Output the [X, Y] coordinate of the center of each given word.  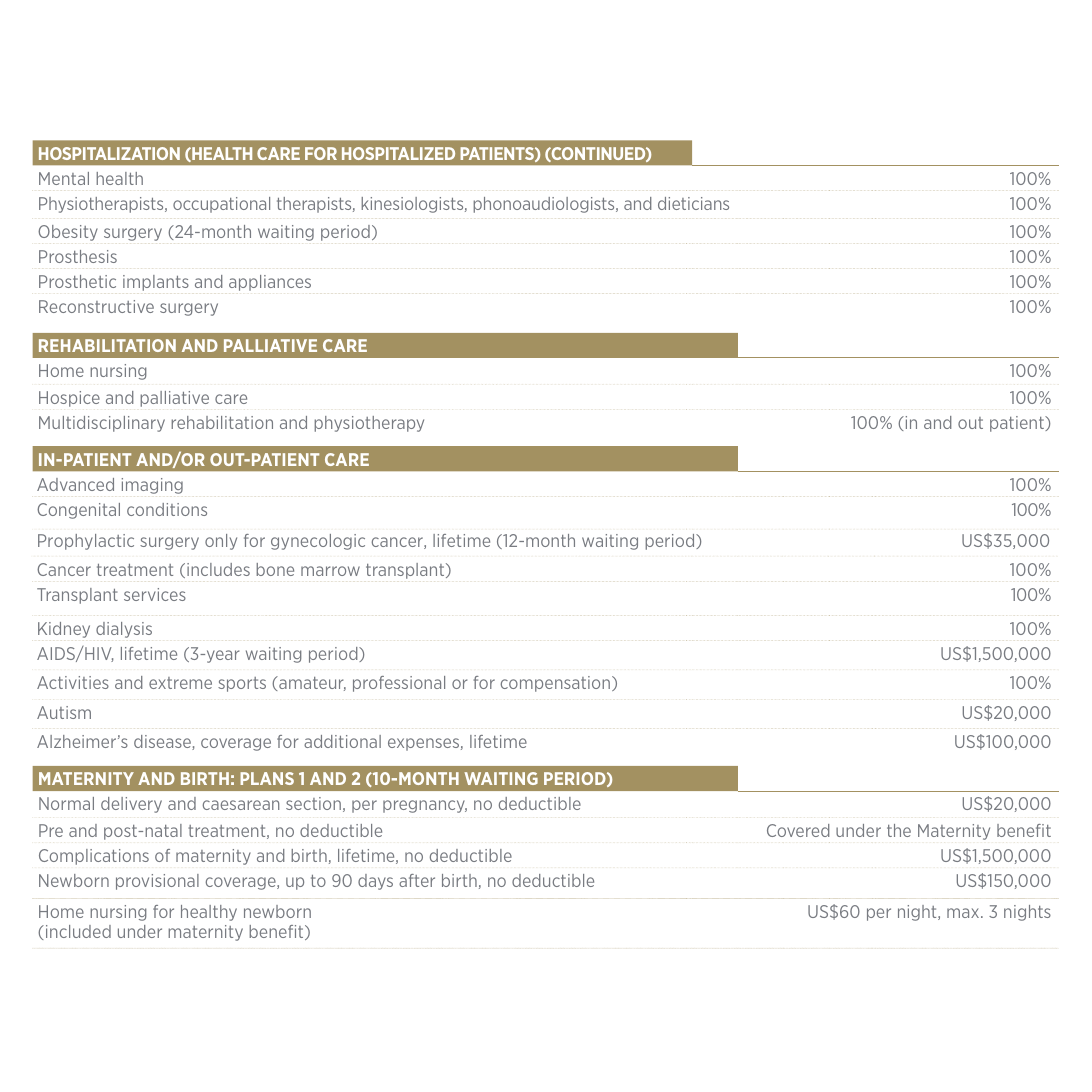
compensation [557, 684]
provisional [157, 882]
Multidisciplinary [102, 424]
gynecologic [318, 542]
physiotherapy [369, 424]
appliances [270, 283]
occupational [221, 205]
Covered [798, 830]
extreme [180, 683]
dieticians [693, 203]
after [417, 880]
